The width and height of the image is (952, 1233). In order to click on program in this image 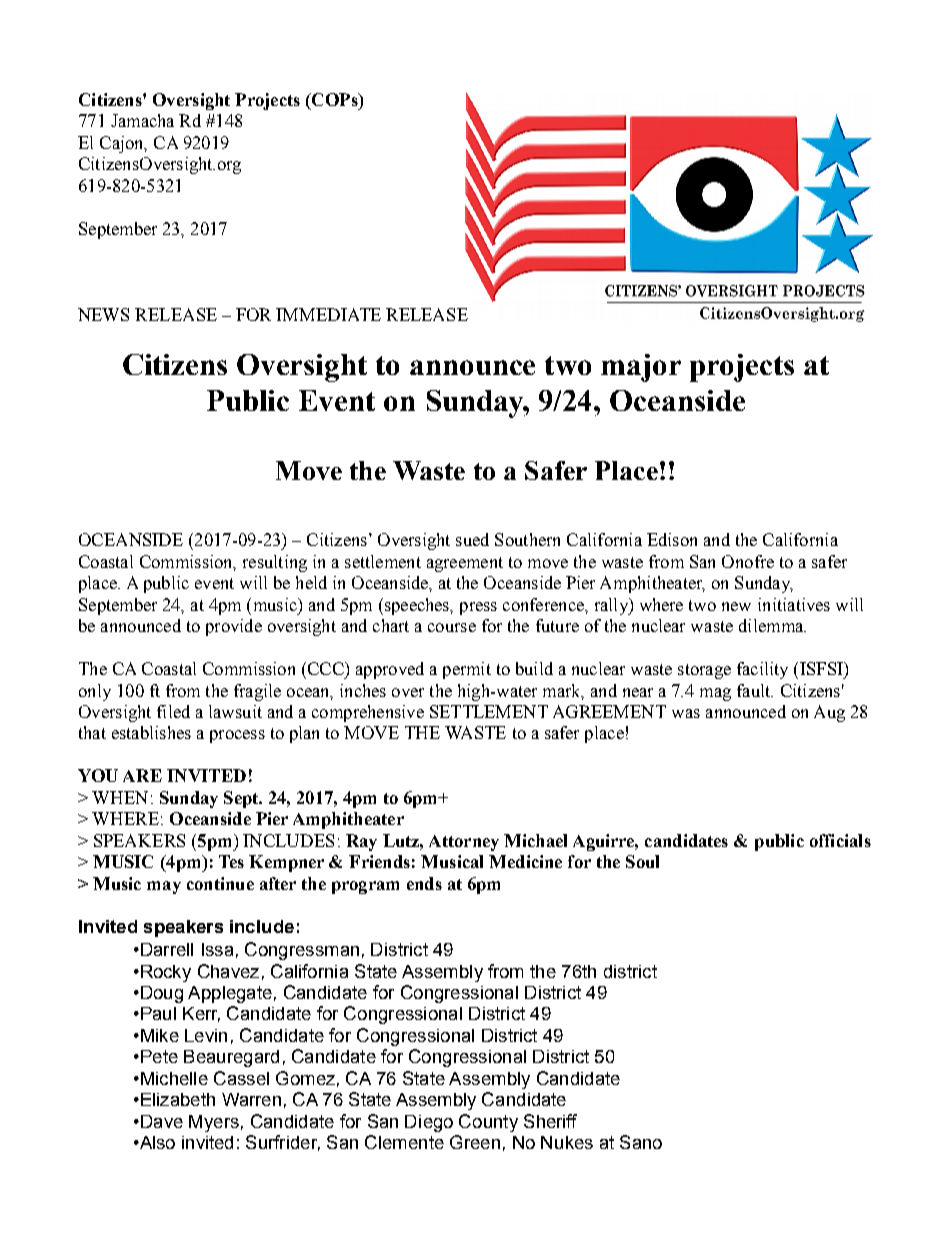, I will do `click(365, 887)`.
